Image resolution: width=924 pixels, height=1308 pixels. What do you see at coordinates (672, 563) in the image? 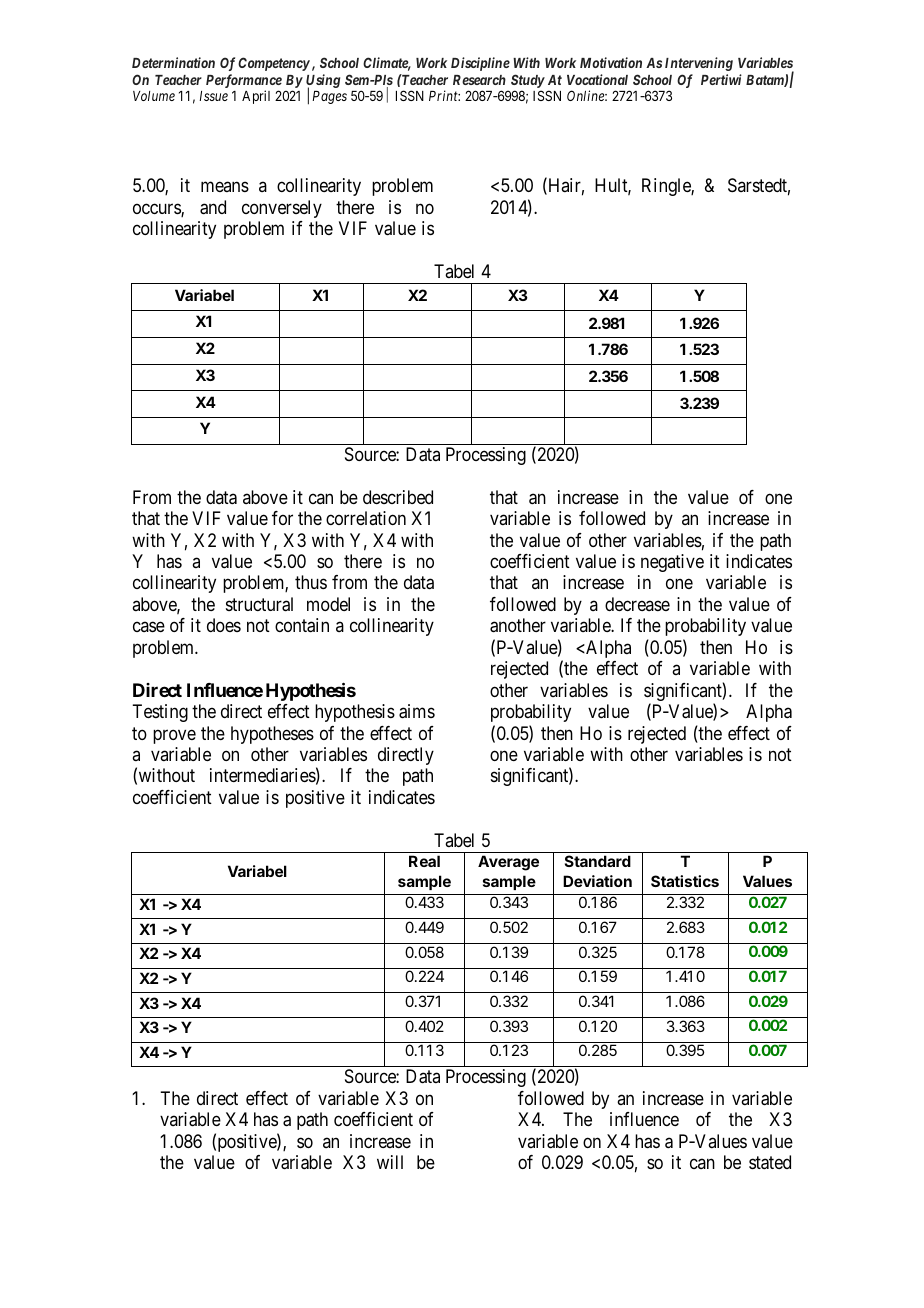
I see `negative` at bounding box center [672, 563].
